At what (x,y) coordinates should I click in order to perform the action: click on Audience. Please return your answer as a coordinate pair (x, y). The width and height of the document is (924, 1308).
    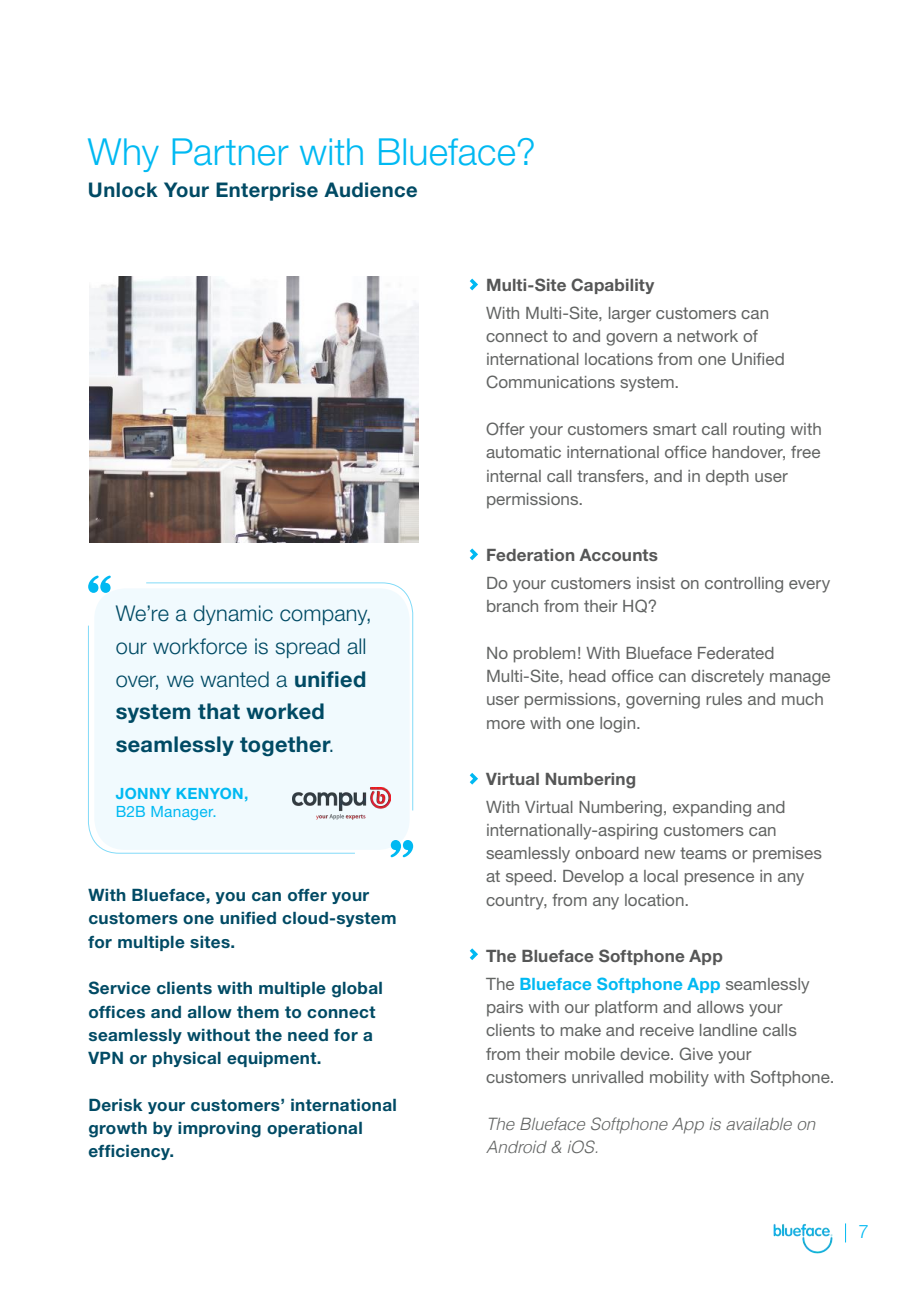
    Looking at the image, I should click on (370, 190).
